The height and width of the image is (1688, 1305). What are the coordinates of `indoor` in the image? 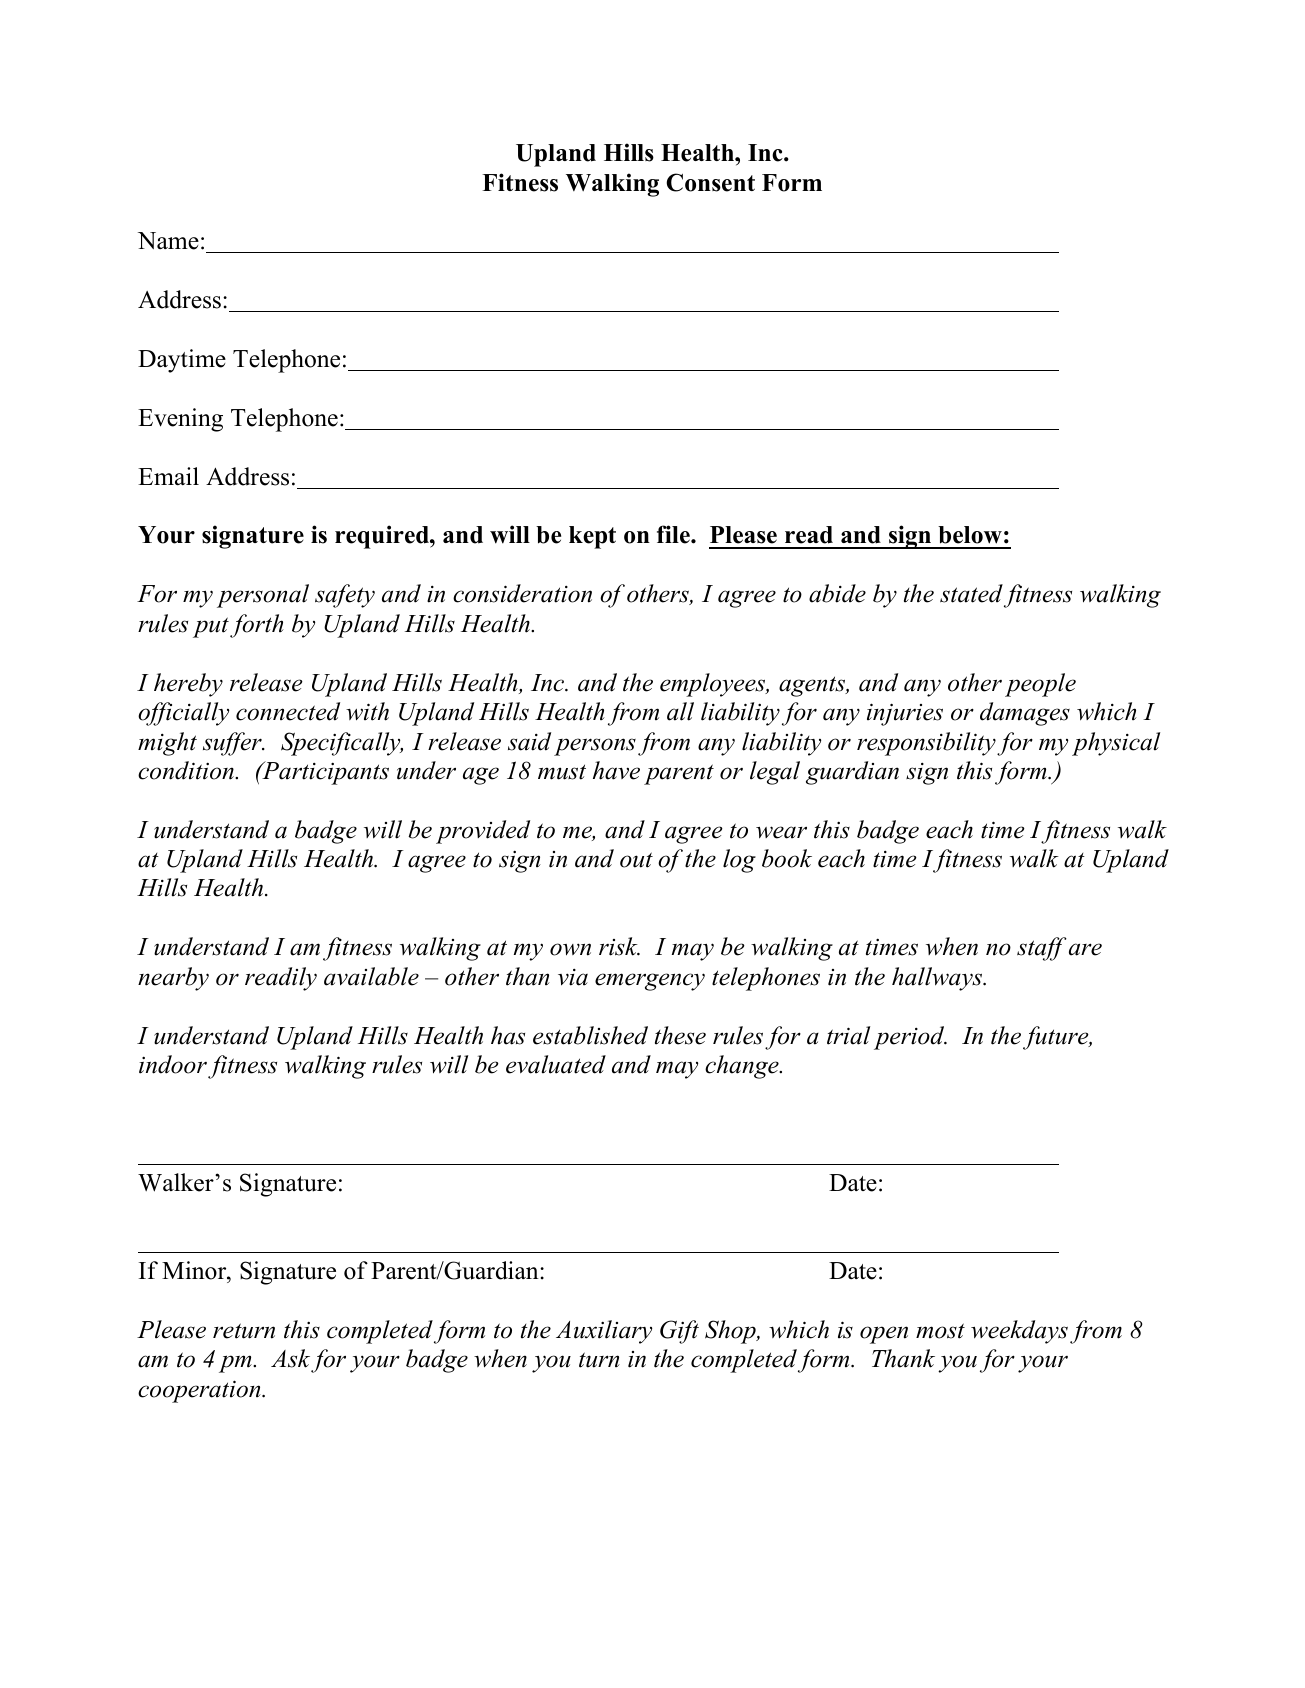 It's located at (173, 1064).
